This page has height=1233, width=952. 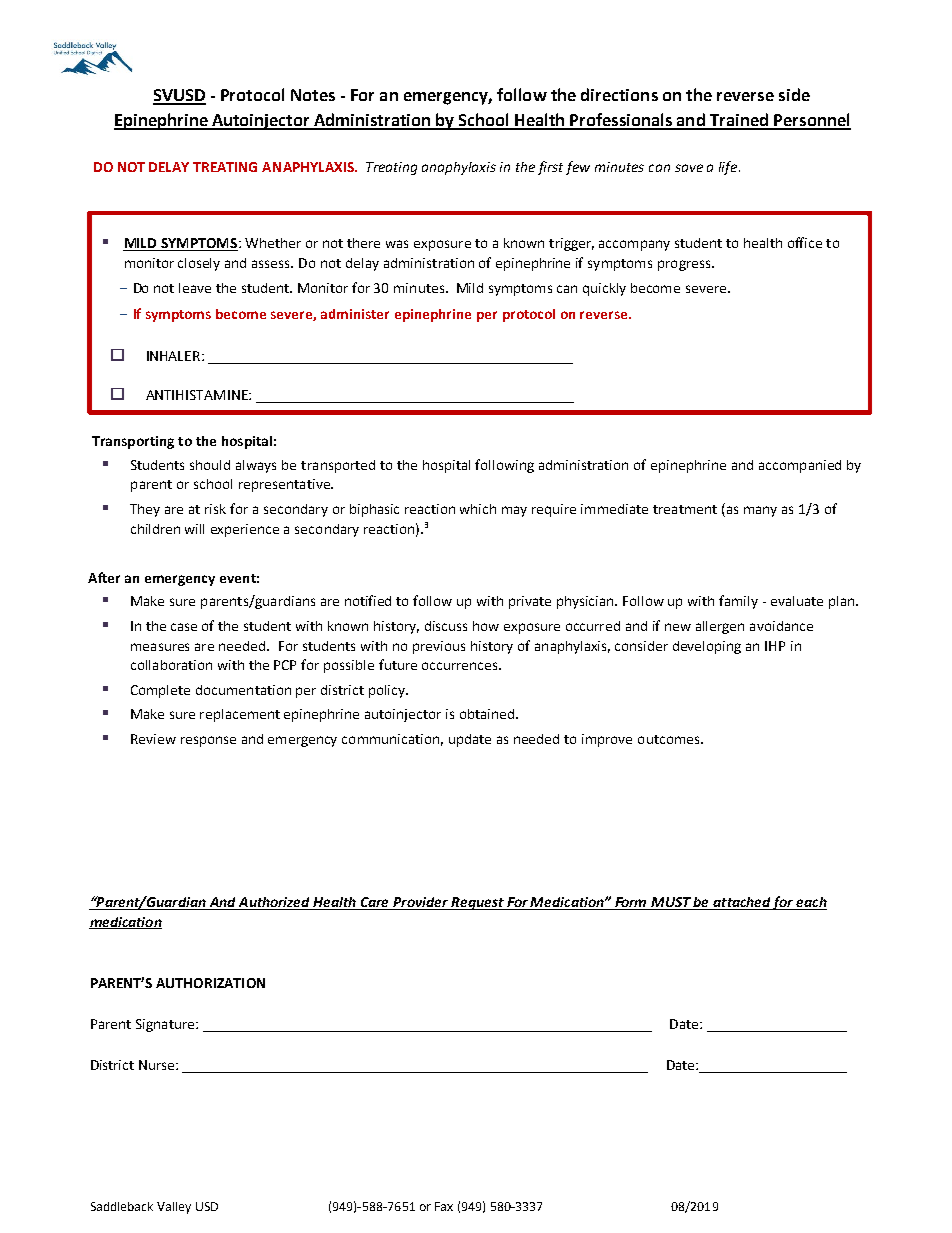 What do you see at coordinates (477, 903) in the page?
I see `Request` at bounding box center [477, 903].
